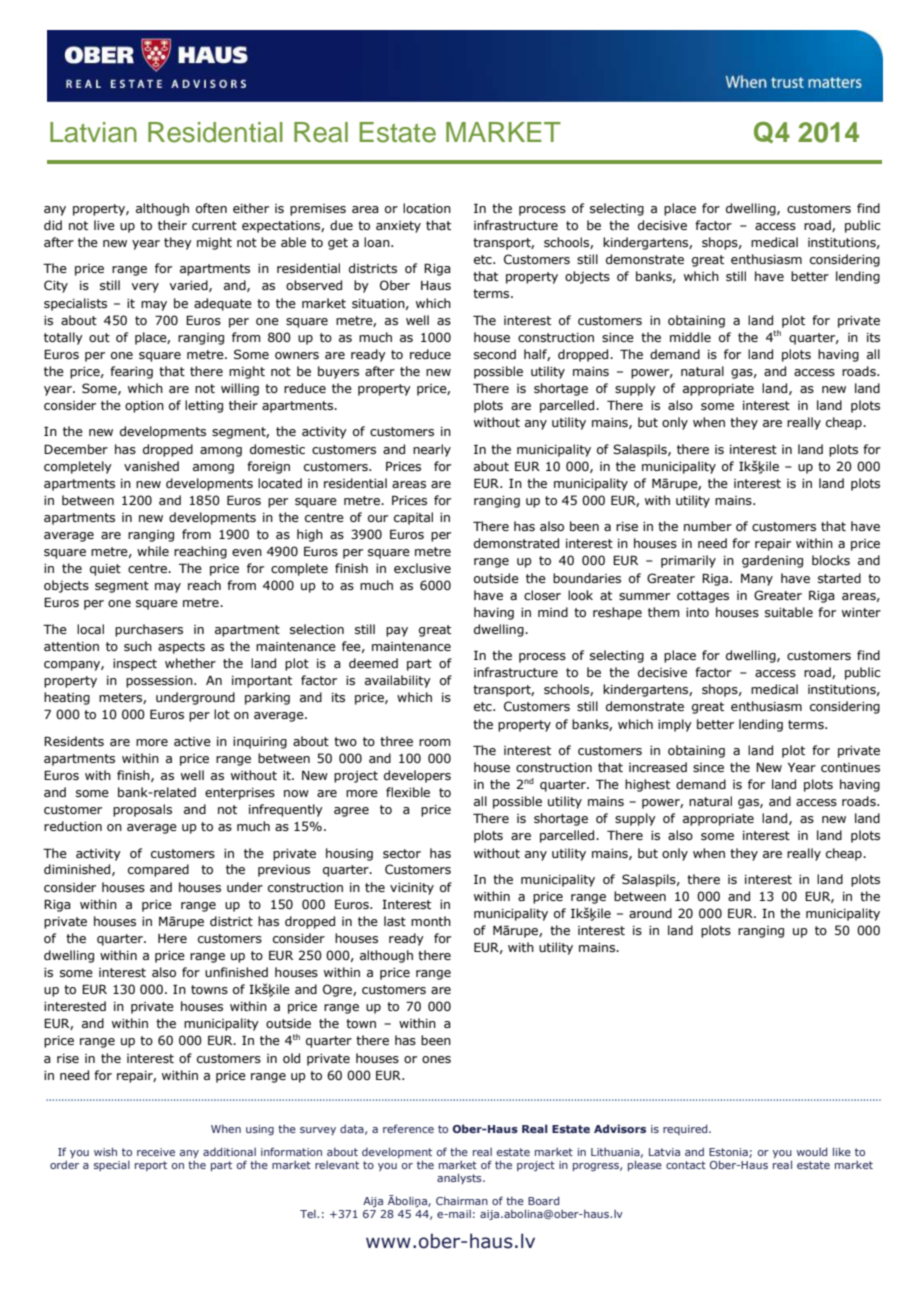 The height and width of the document is (1308, 924). What do you see at coordinates (460, 1178) in the document?
I see `analysts` at bounding box center [460, 1178].
